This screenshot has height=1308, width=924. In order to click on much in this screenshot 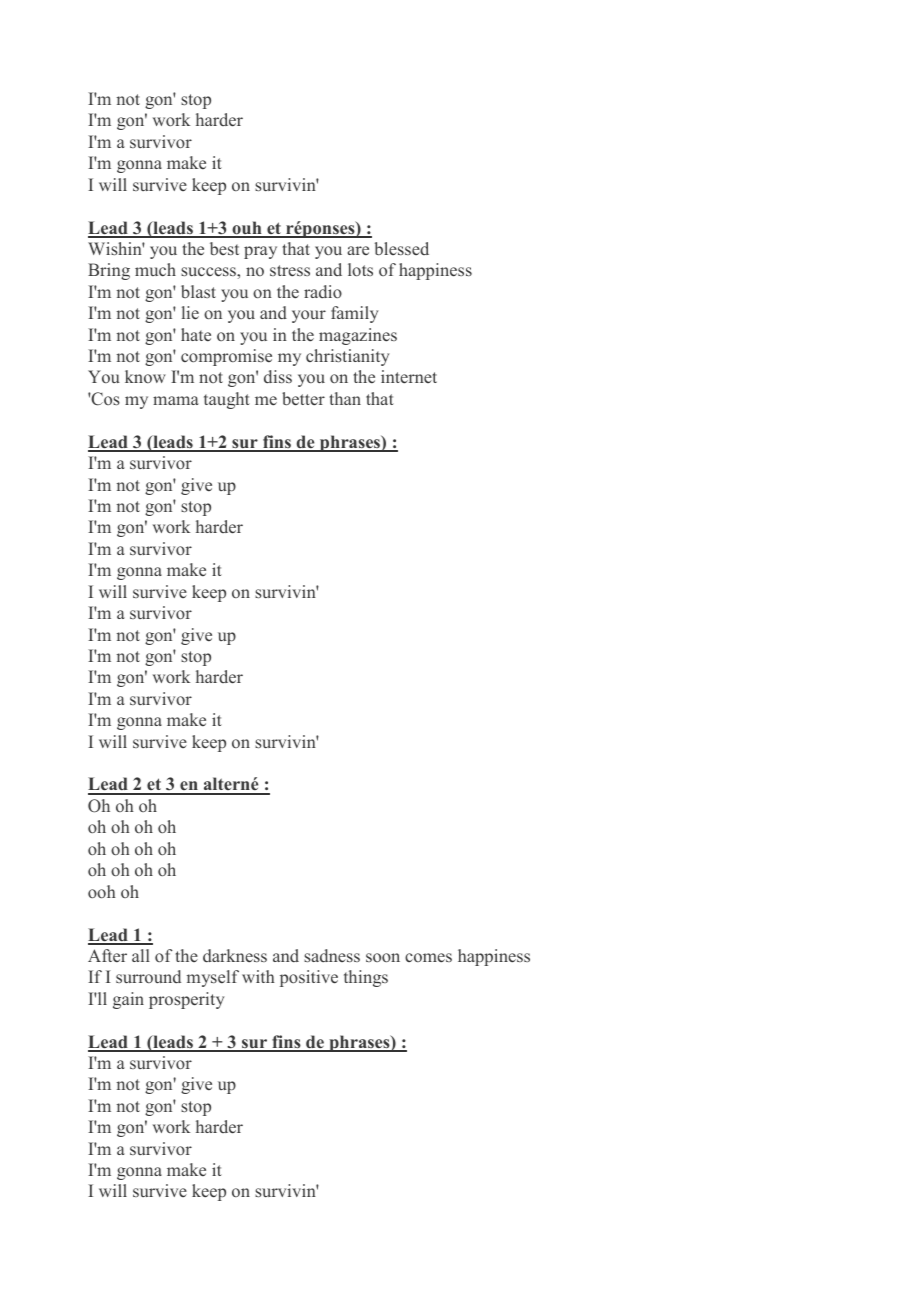, I will do `click(155, 269)`.
